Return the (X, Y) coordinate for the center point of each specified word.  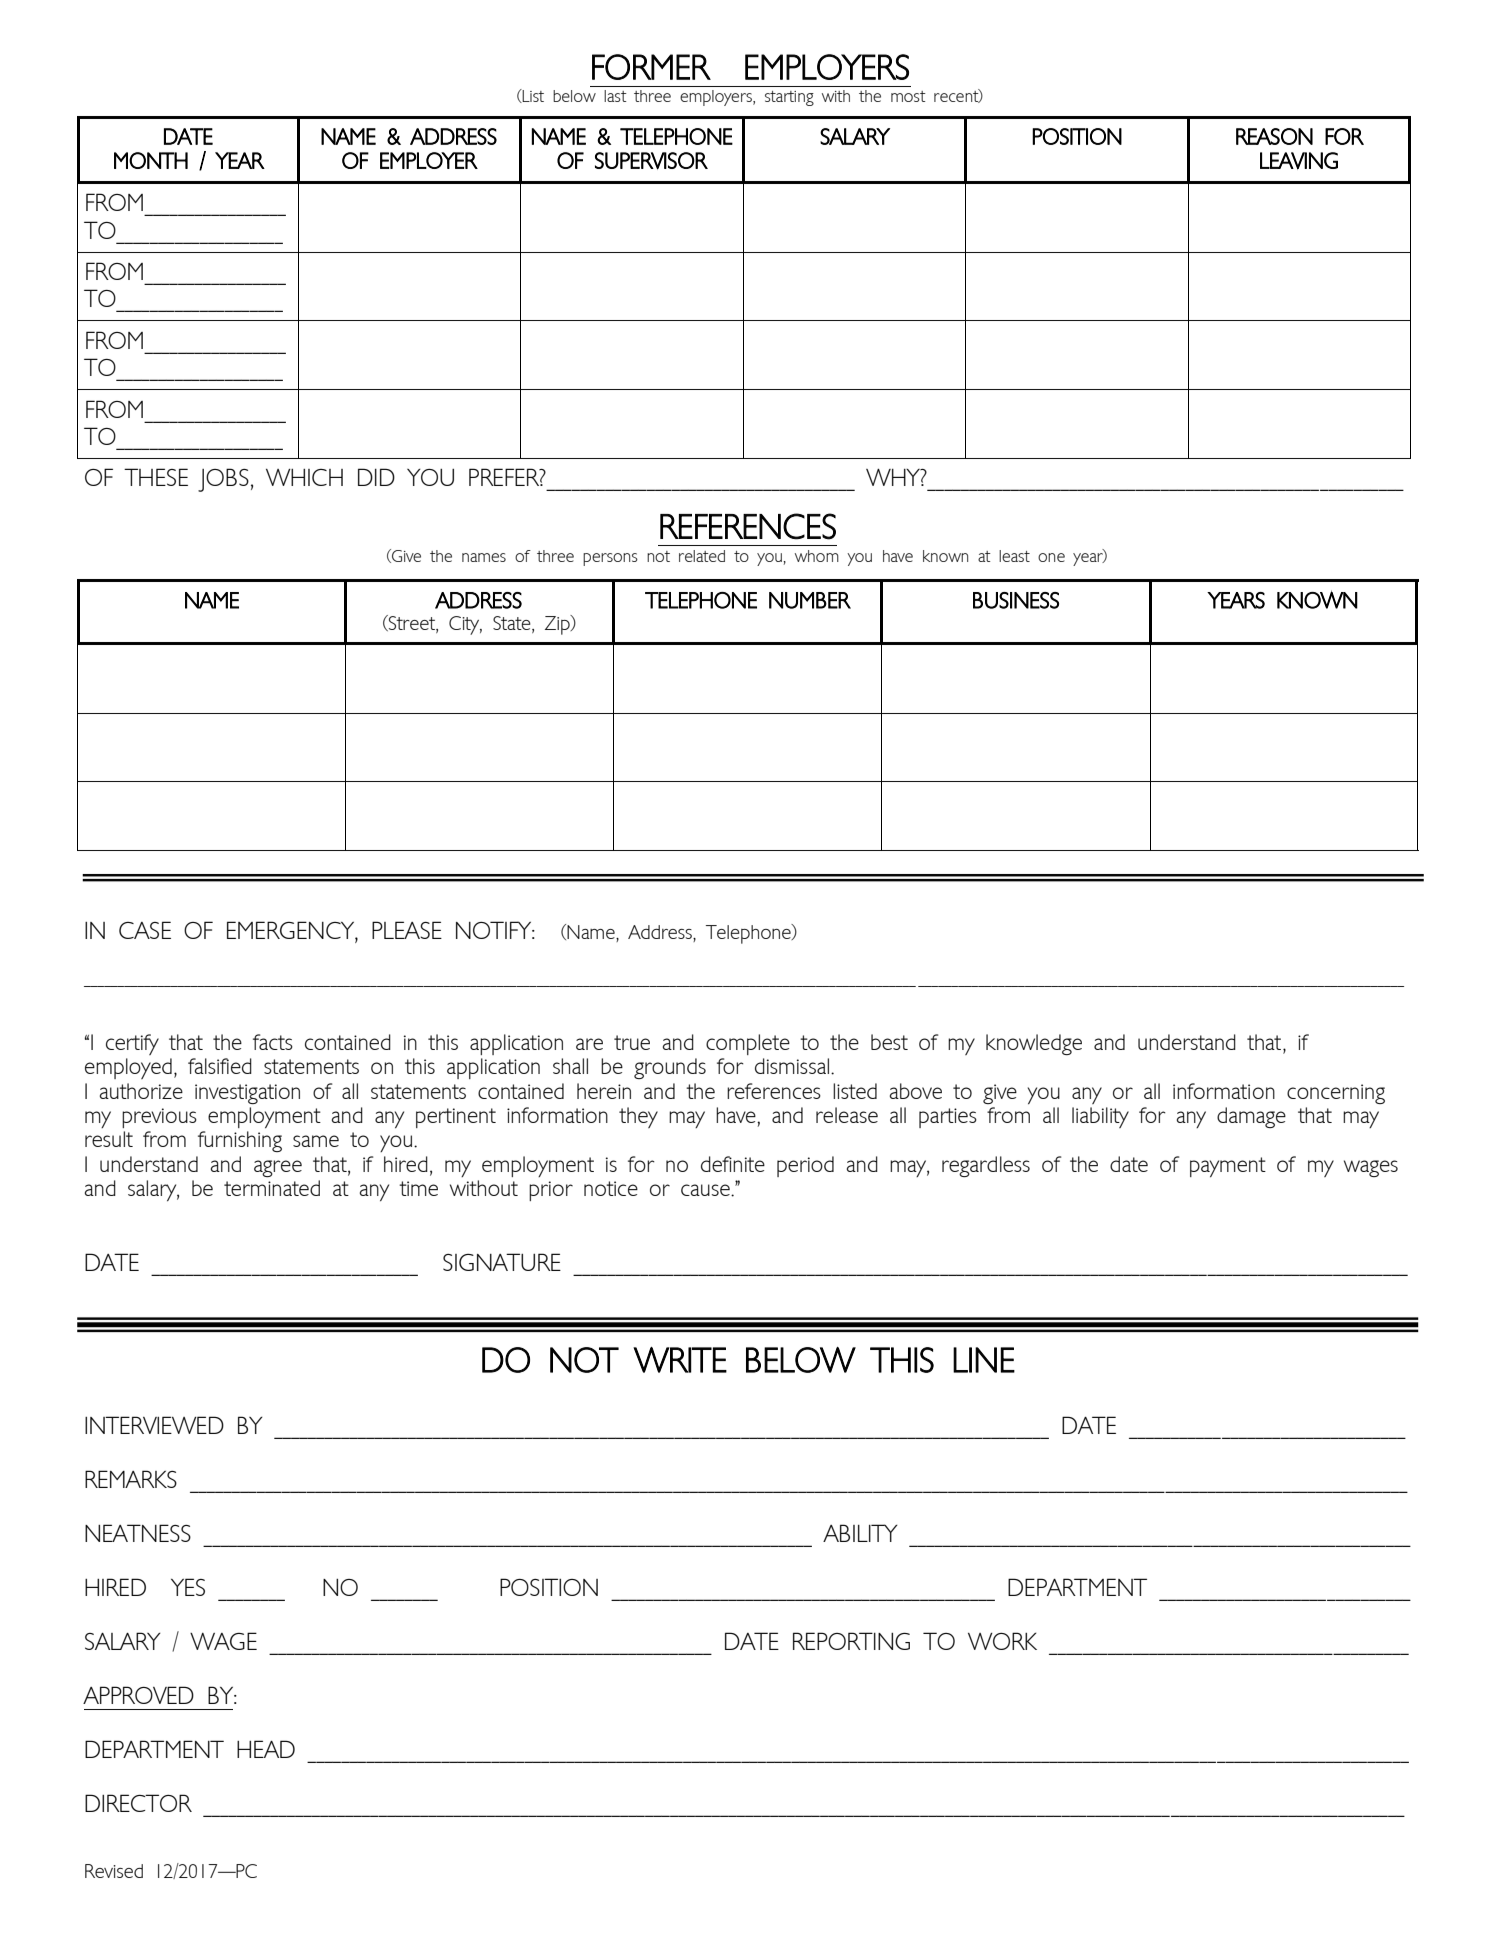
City (465, 625)
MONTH (151, 160)
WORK (1002, 1641)
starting (789, 98)
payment (1228, 1167)
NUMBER (810, 600)
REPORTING (851, 1641)
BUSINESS (1016, 600)
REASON (1274, 136)
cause (706, 1190)
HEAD (266, 1749)
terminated (272, 1188)
